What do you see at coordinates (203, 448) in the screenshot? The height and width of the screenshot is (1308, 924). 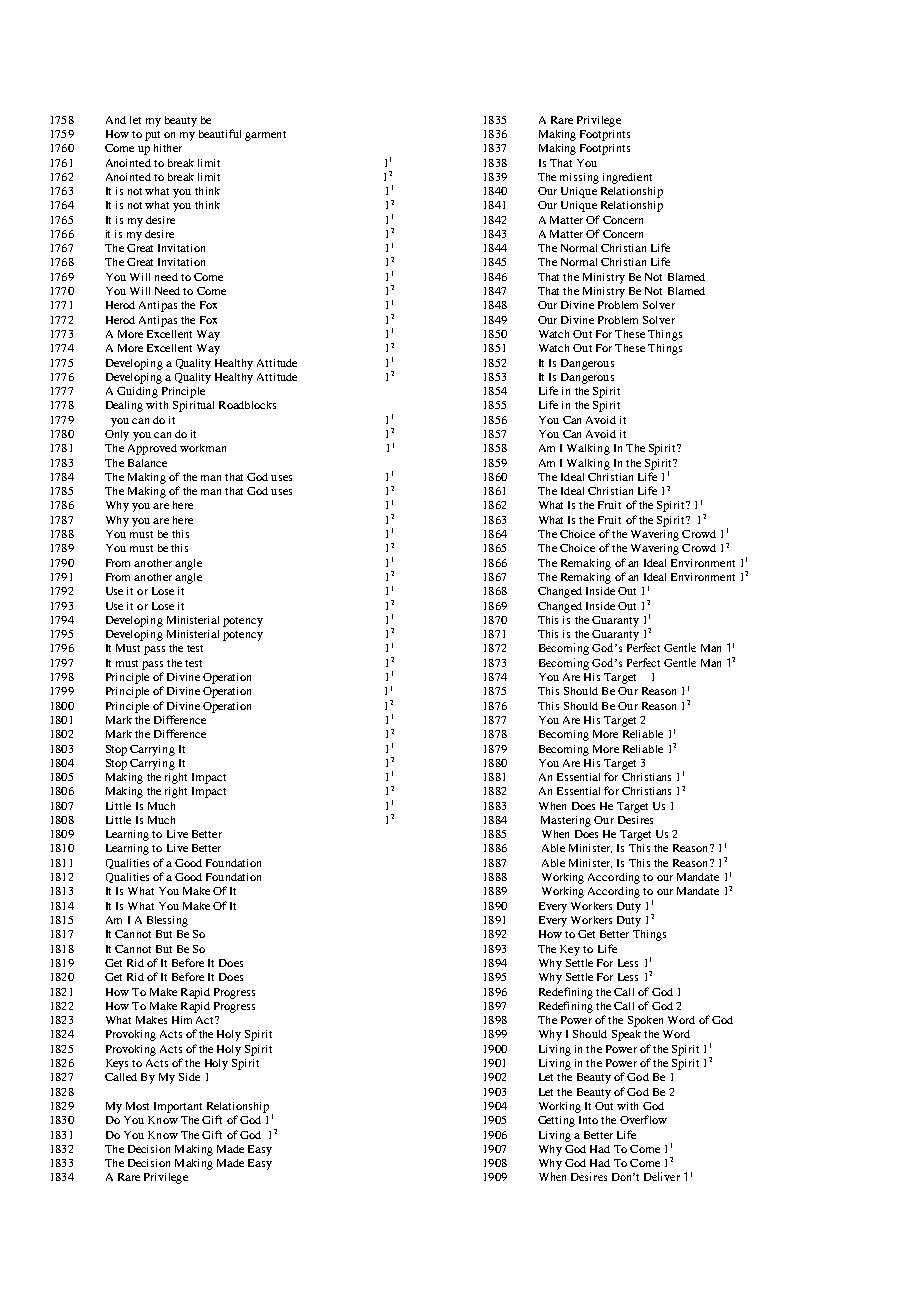 I see `workman` at bounding box center [203, 448].
